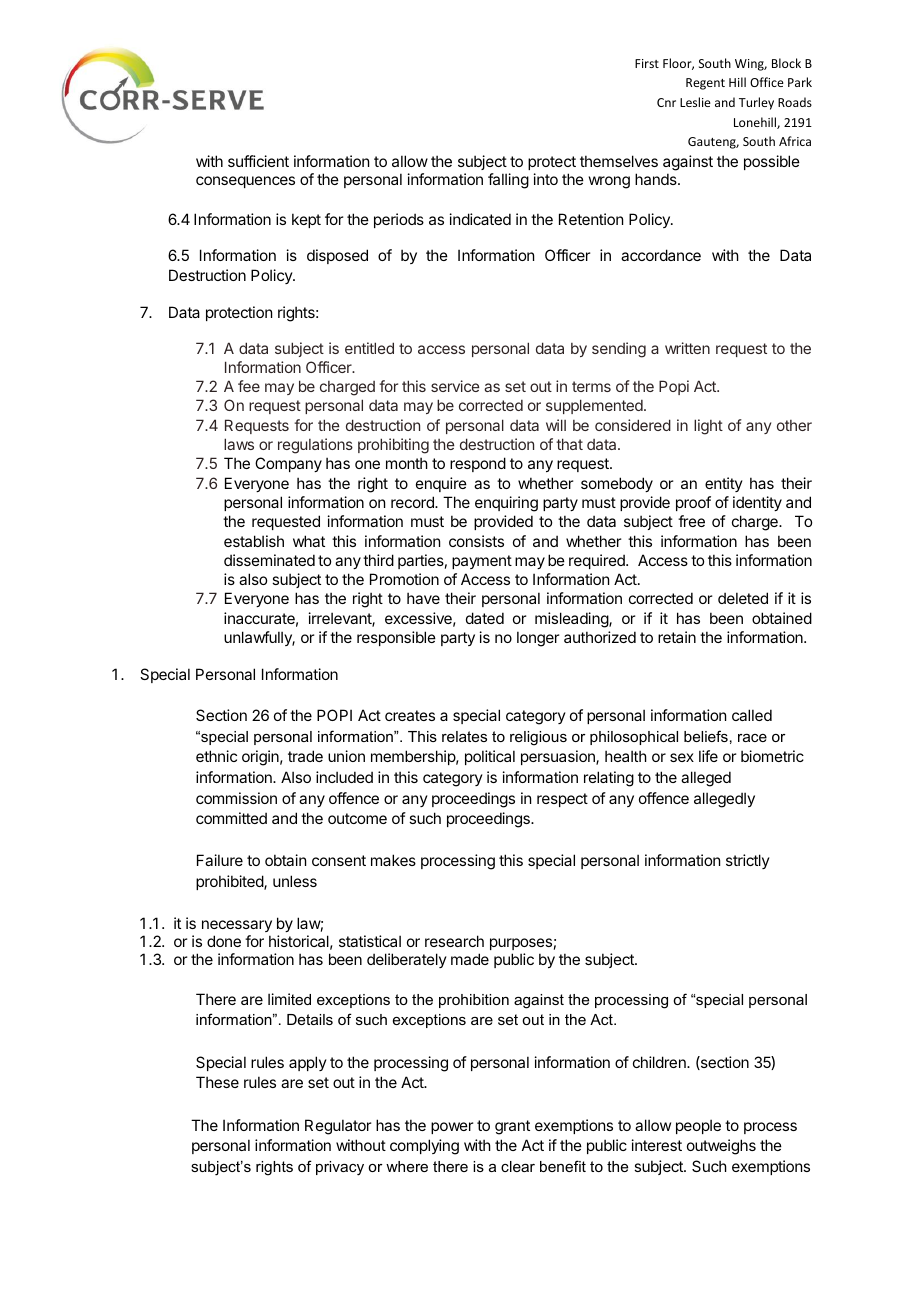 The height and width of the screenshot is (1309, 924). I want to click on sufficient, so click(258, 161).
